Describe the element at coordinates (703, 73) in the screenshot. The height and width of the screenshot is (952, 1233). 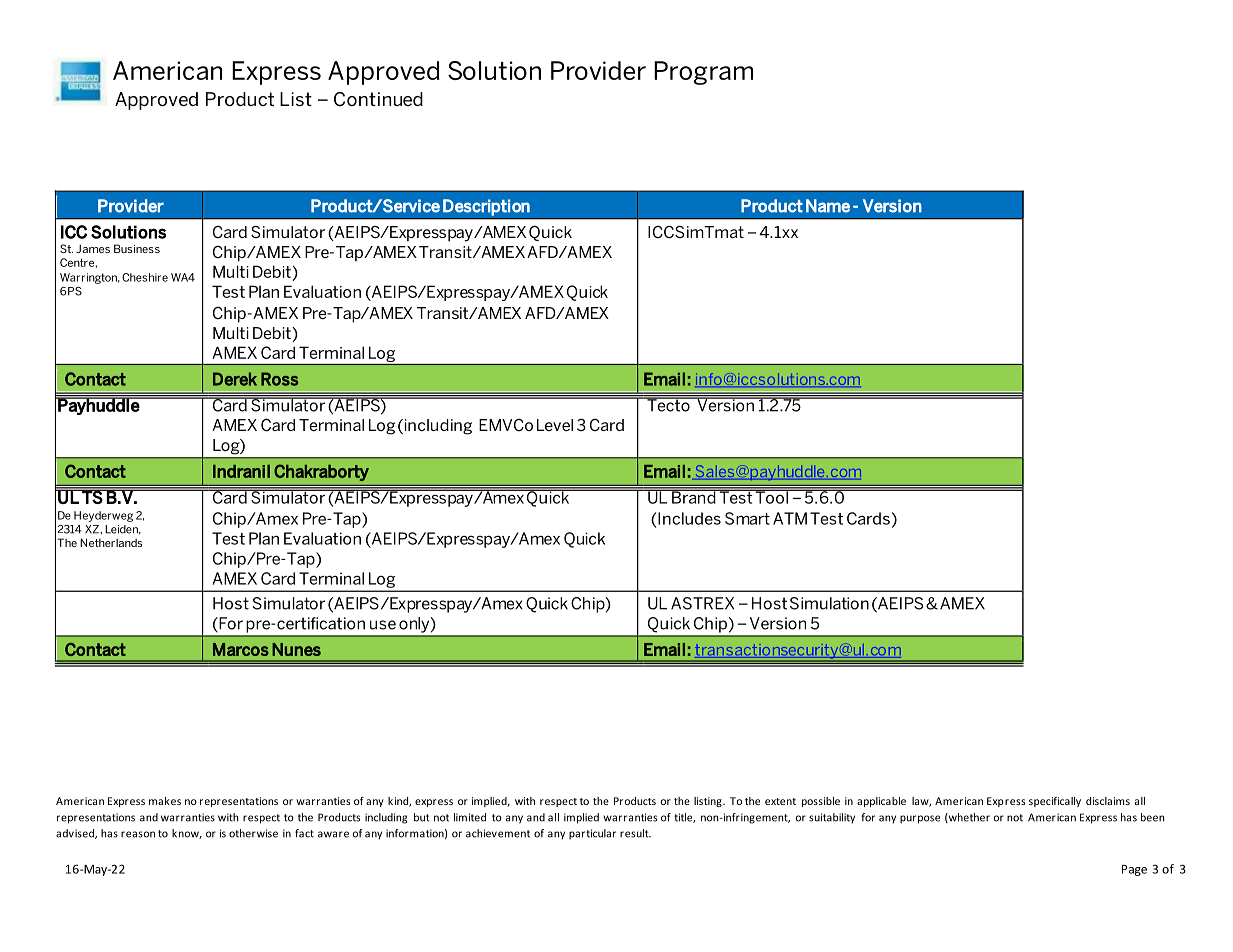
I see `Program` at that location.
